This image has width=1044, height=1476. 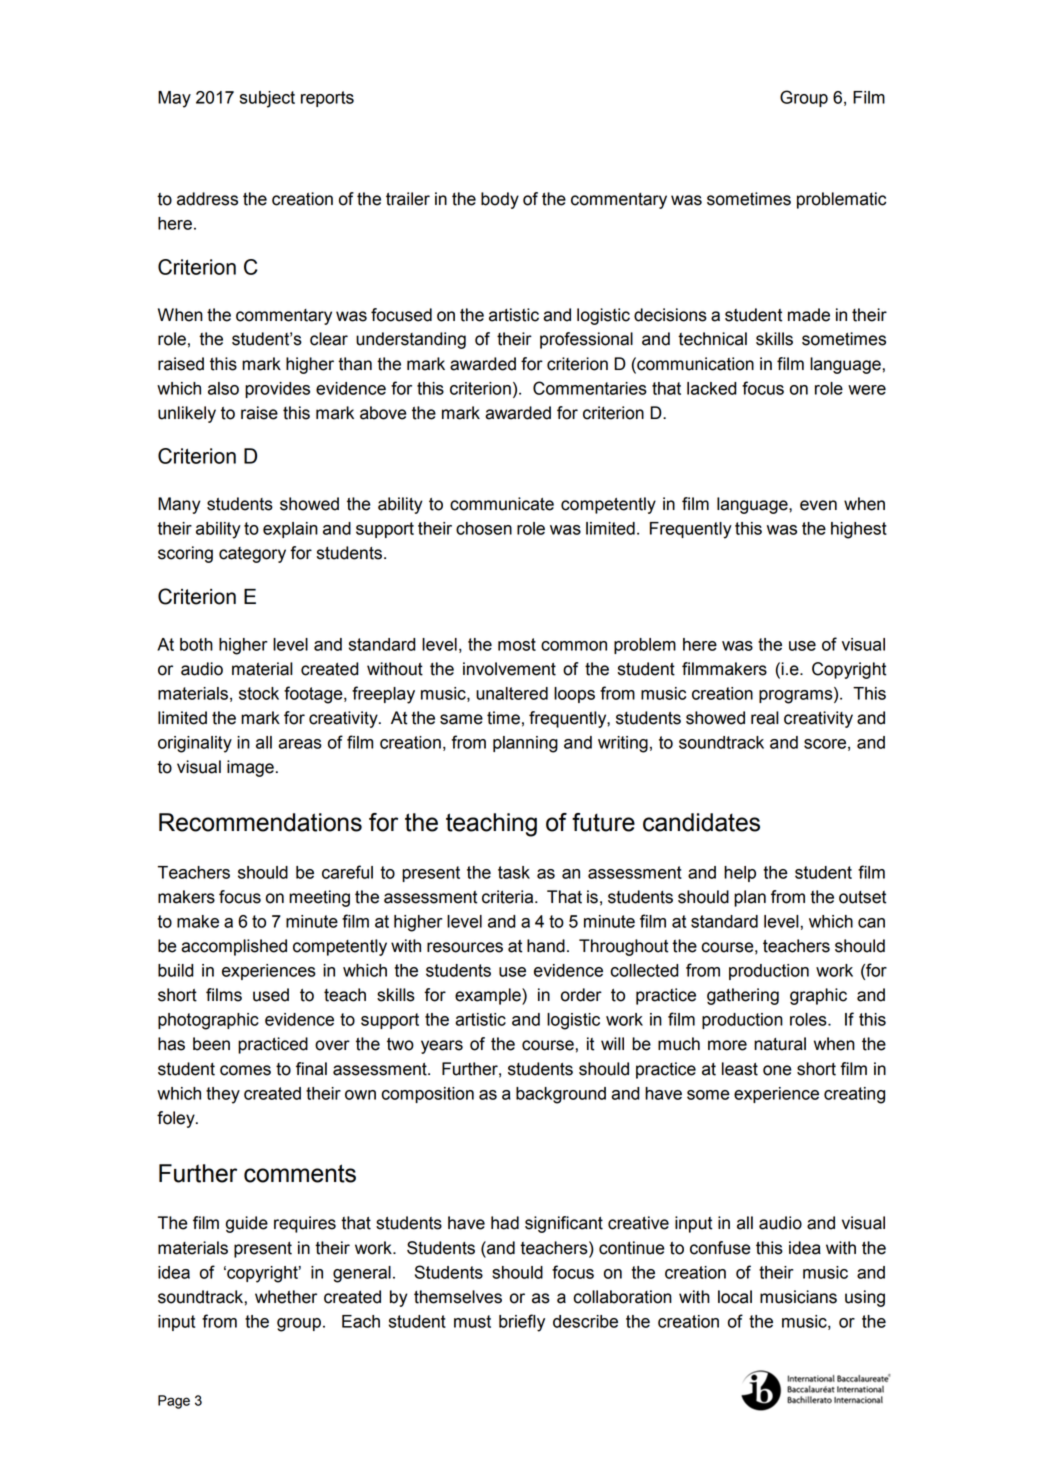 I want to click on even, so click(x=818, y=505).
